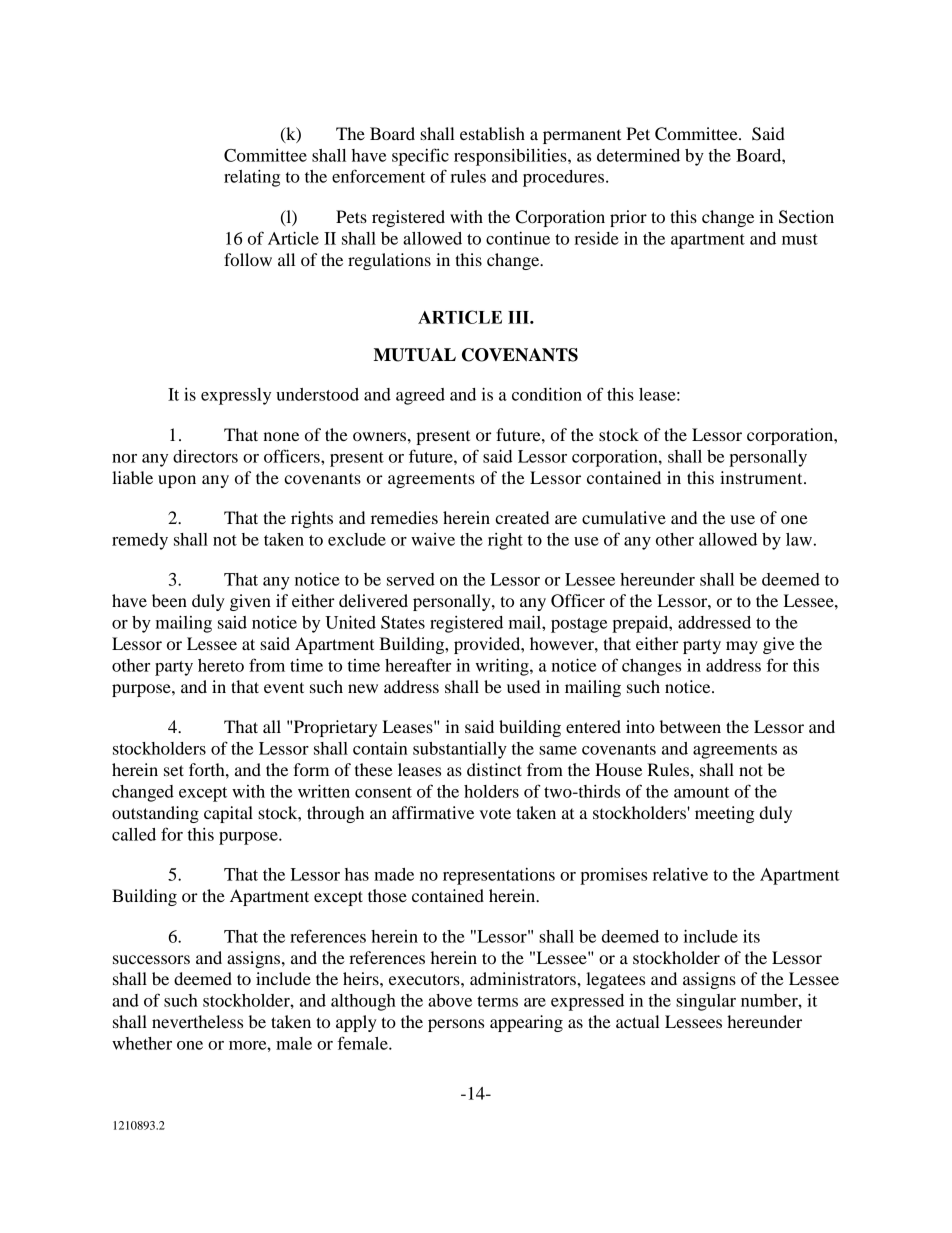  What do you see at coordinates (197, 1021) in the image?
I see `nevertheless` at bounding box center [197, 1021].
